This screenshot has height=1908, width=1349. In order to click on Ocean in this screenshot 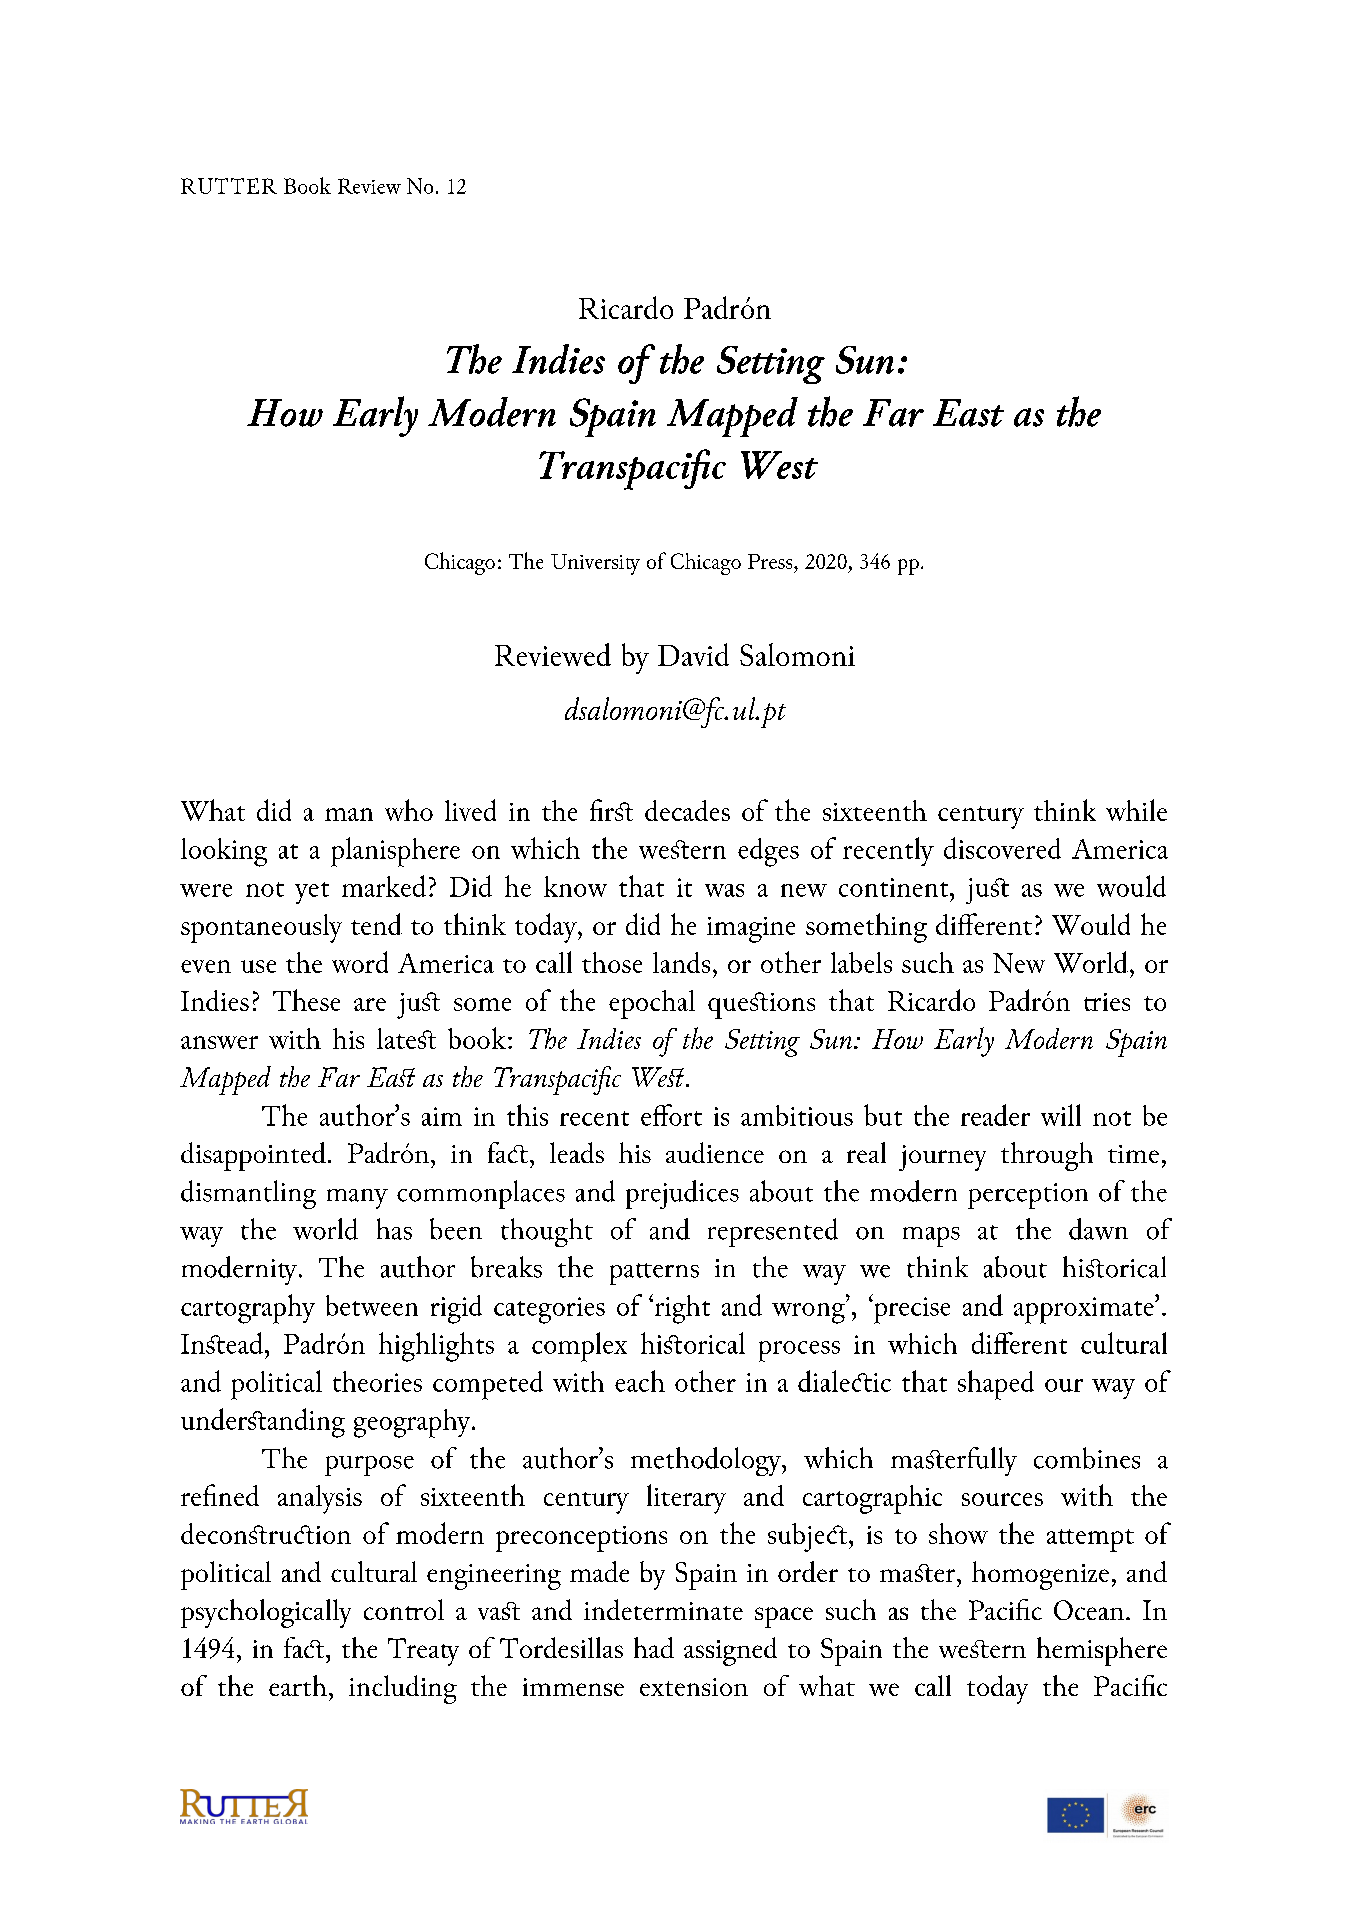, I will do `click(1089, 1610)`.
